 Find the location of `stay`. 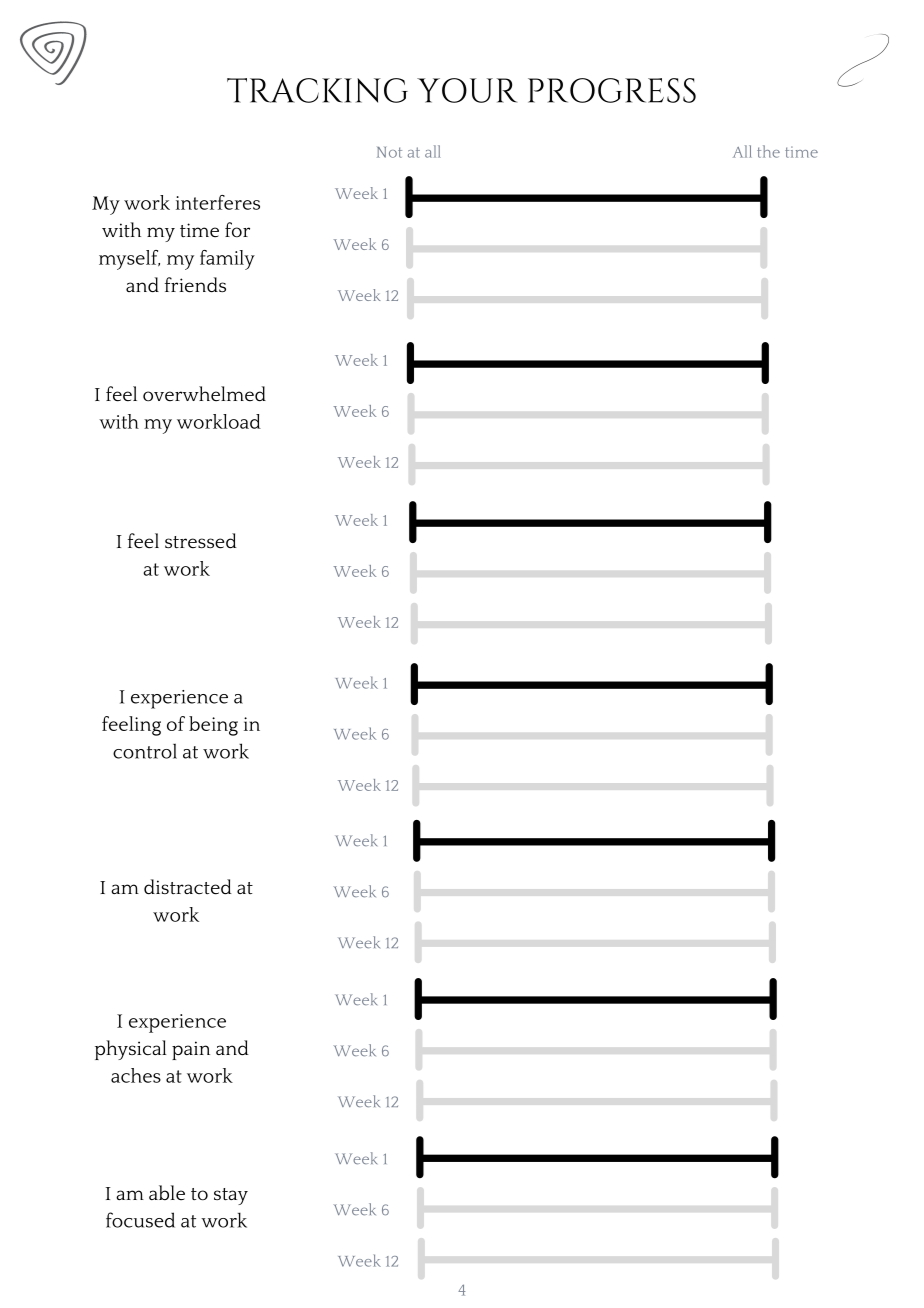

stay is located at coordinates (231, 1196).
